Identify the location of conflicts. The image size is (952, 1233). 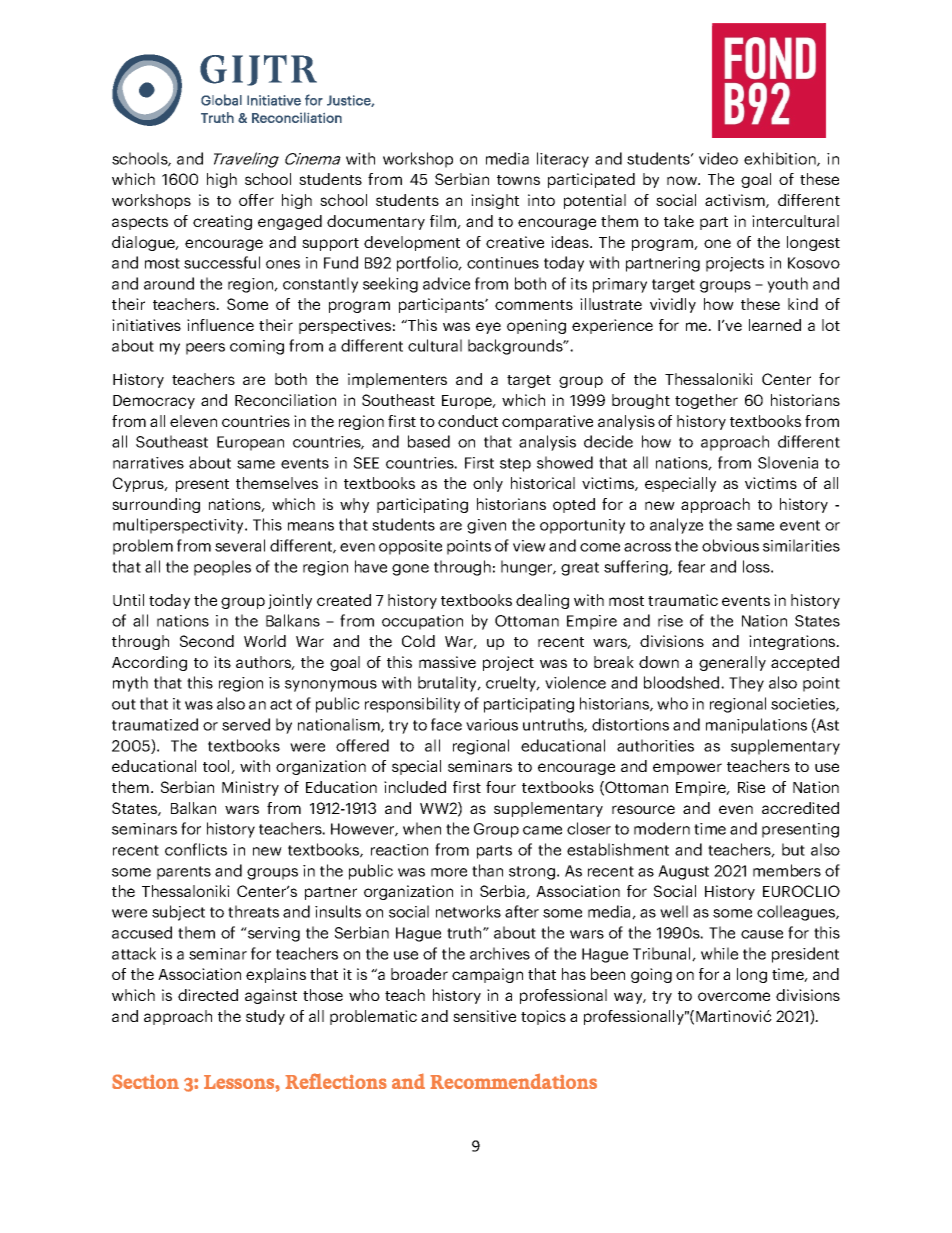
(196, 849).
